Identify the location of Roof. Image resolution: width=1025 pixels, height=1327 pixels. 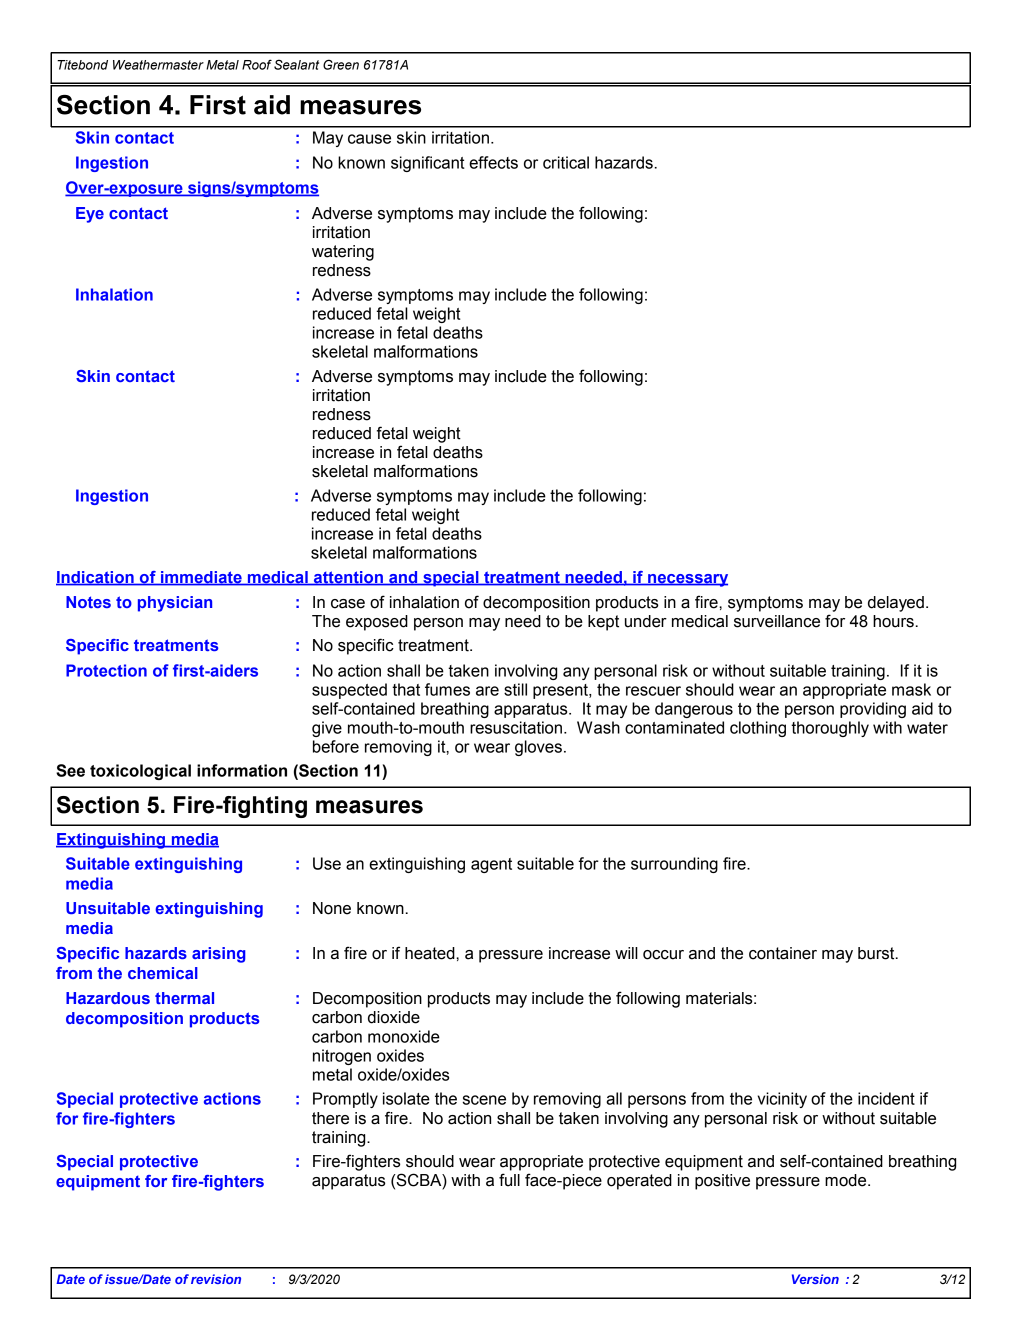
(257, 64).
